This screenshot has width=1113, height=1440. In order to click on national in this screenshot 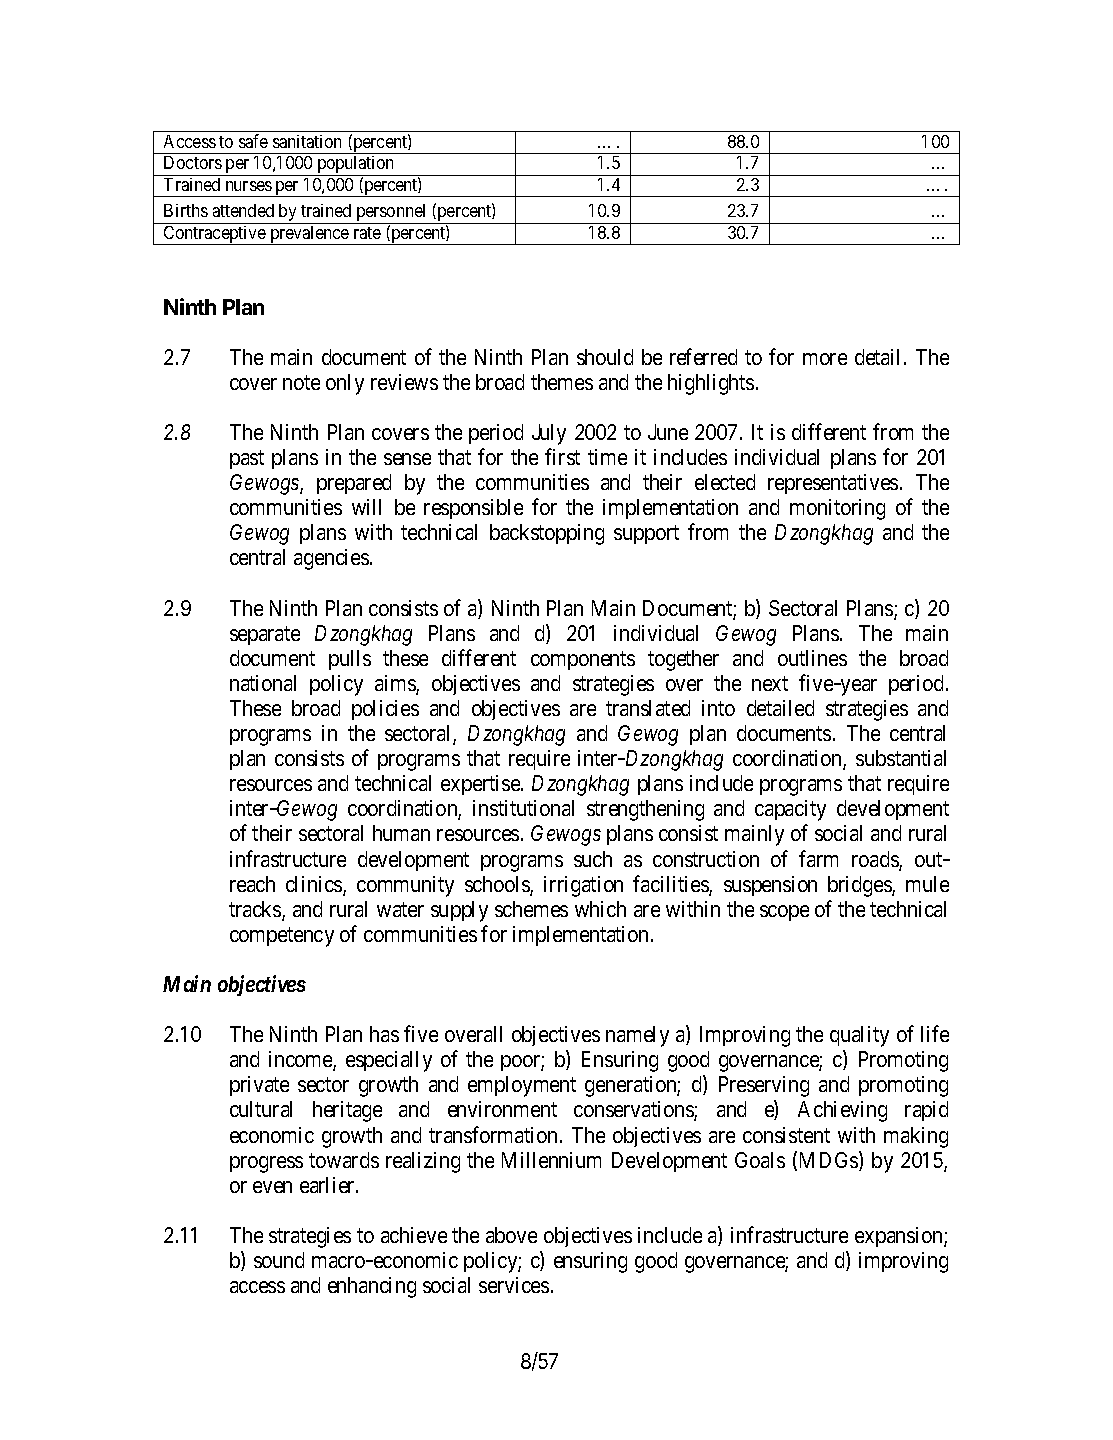, I will do `click(263, 683)`.
